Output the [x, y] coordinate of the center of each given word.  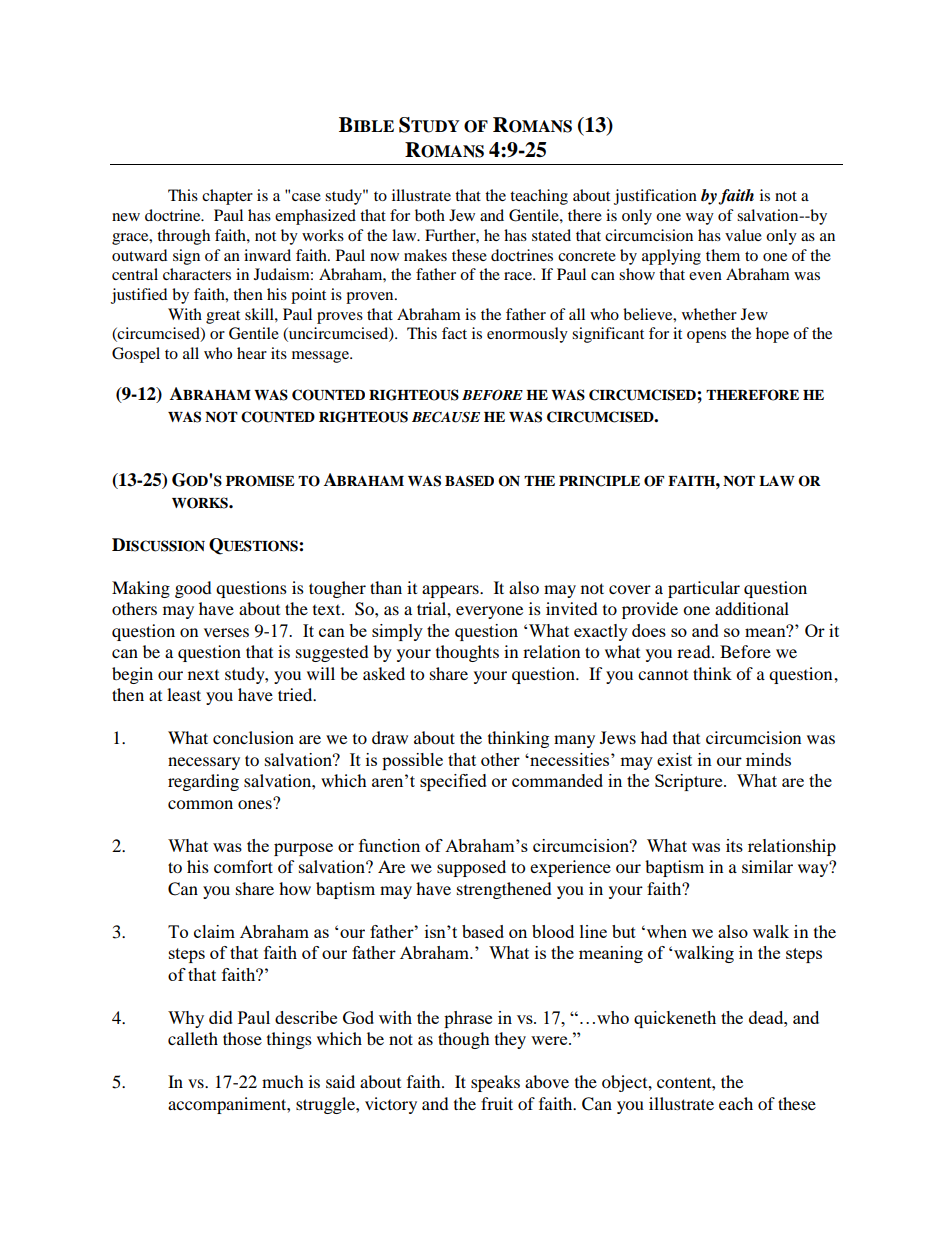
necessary [204, 763]
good [193, 589]
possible [412, 761]
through [183, 237]
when [665, 931]
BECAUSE [446, 417]
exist [674, 759]
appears [451, 591]
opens [706, 337]
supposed [471, 868]
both [430, 215]
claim [214, 931]
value [743, 235]
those [242, 1038]
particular [704, 589]
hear [252, 353]
